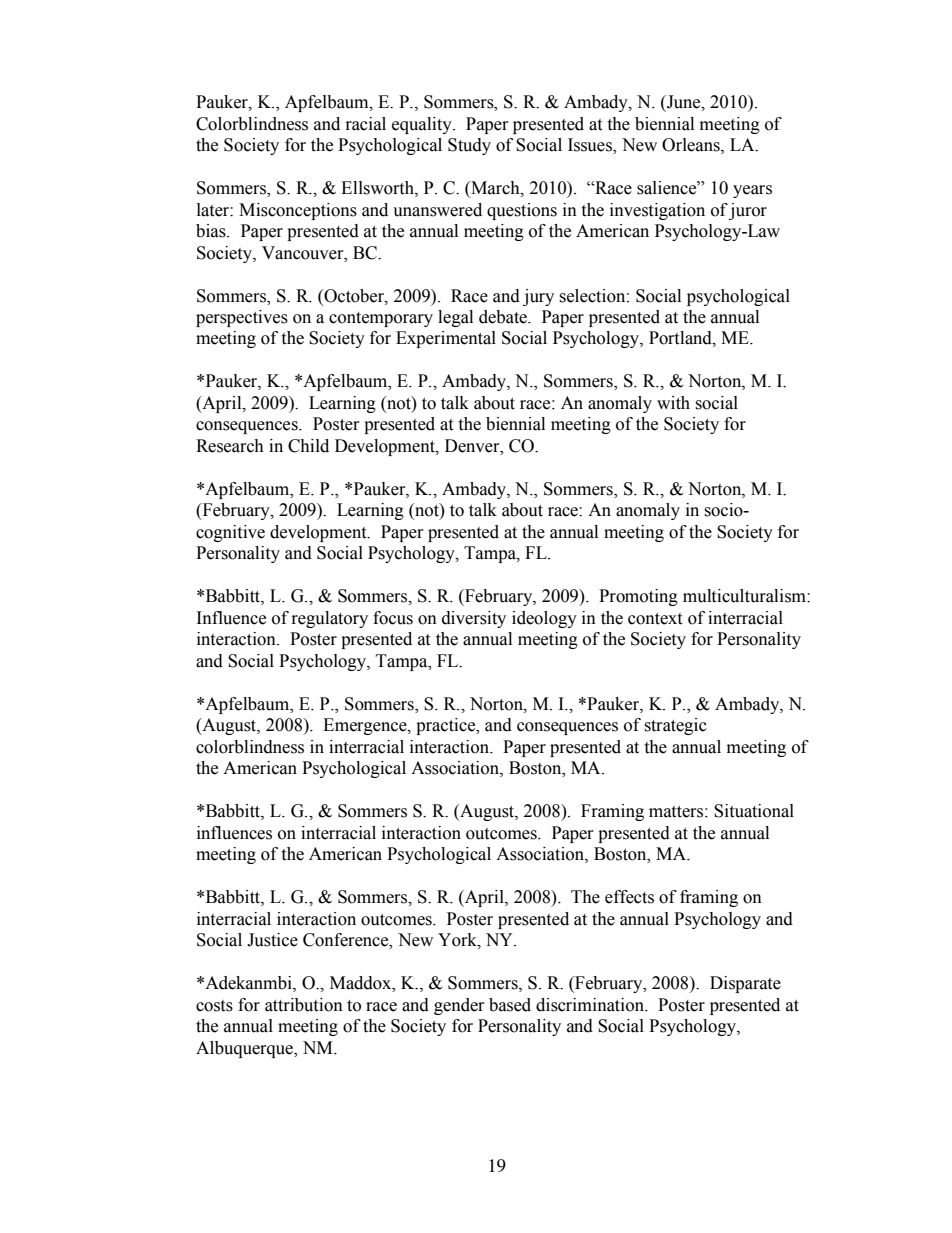 This screenshot has height=1233, width=952. Describe the element at coordinates (298, 211) in the screenshot. I see `Misconceptions` at that location.
